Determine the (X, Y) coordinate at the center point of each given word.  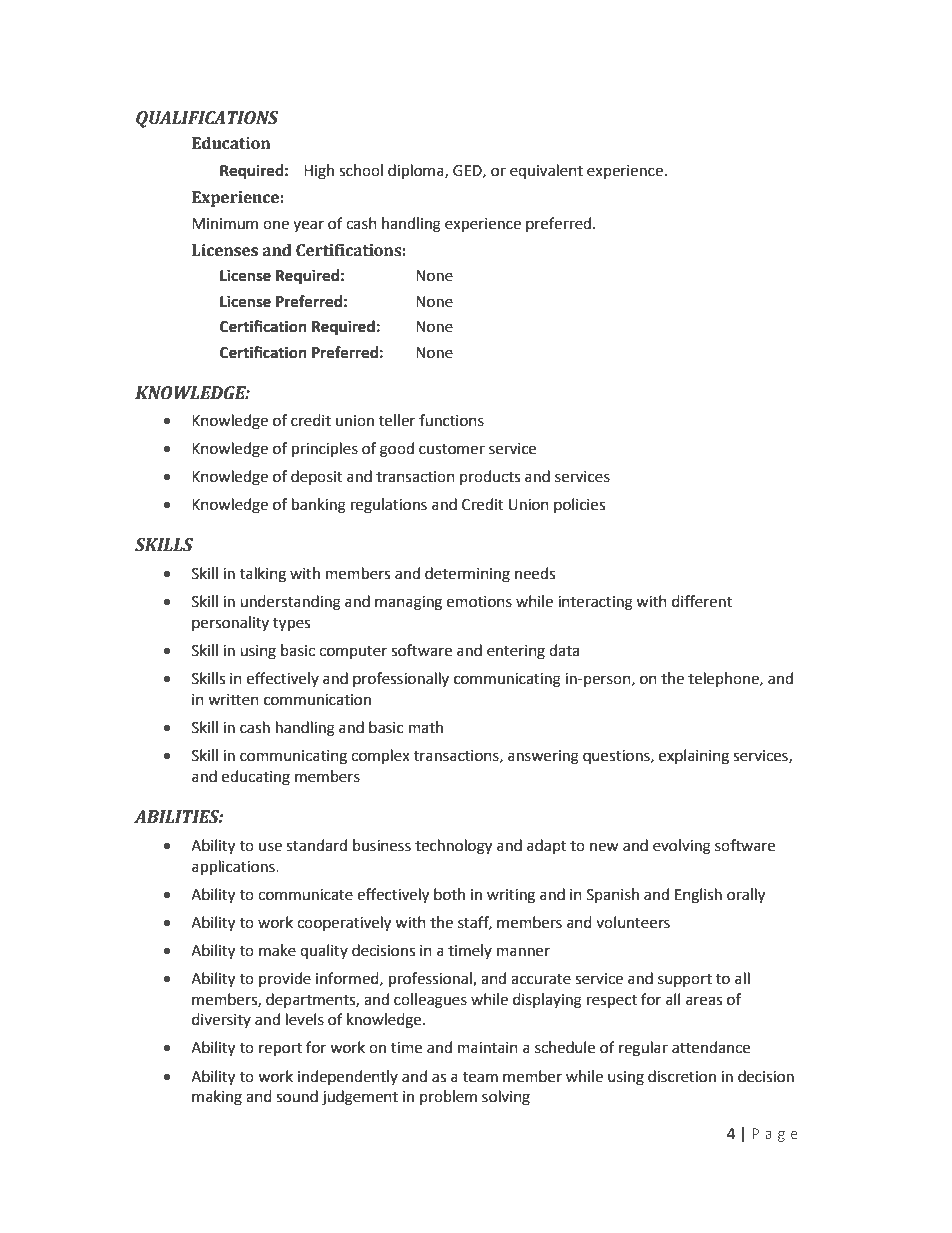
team (480, 1077)
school (361, 170)
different (702, 601)
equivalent (546, 171)
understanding (290, 603)
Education (231, 143)
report (280, 1050)
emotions (479, 602)
